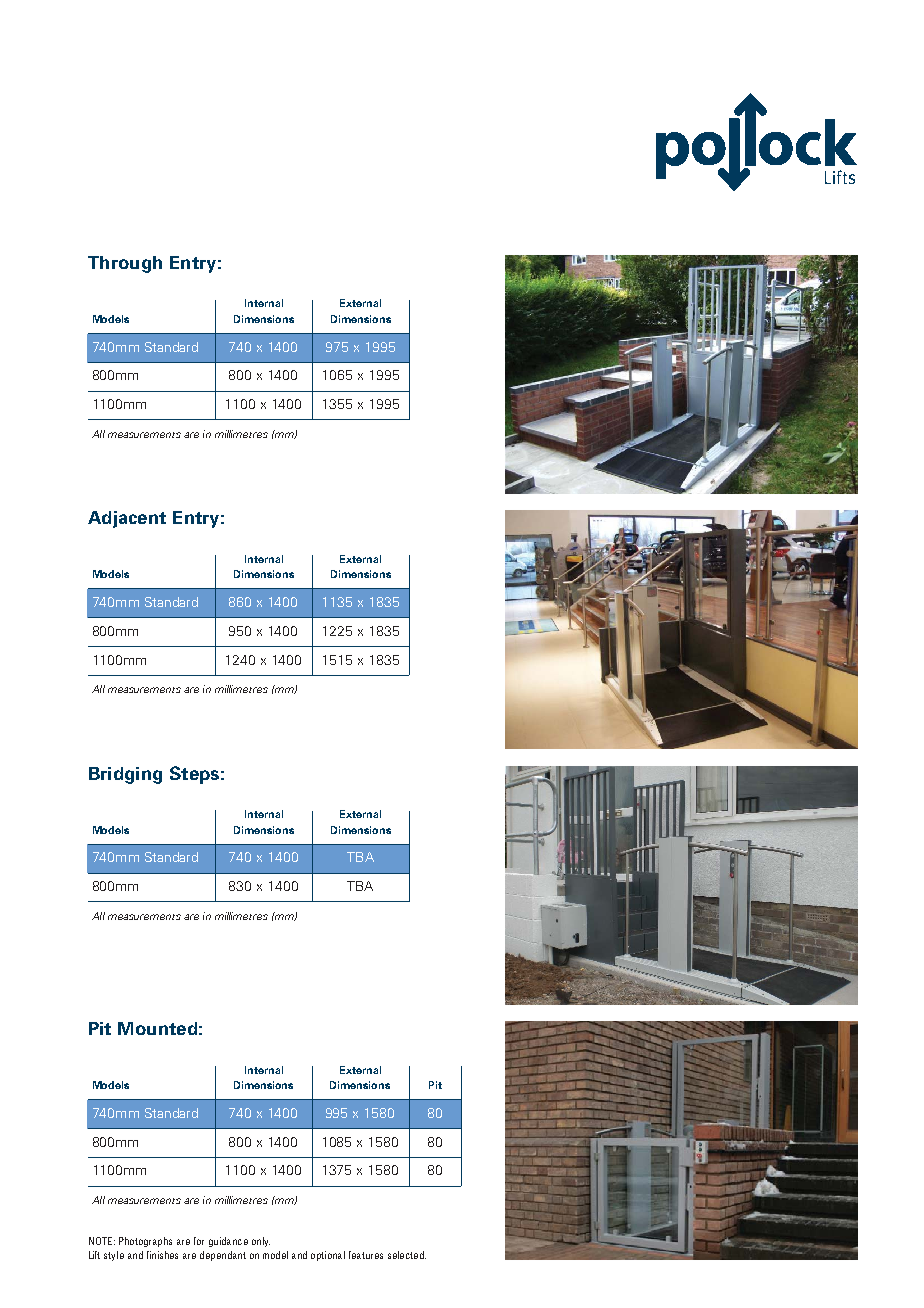 Image resolution: width=924 pixels, height=1308 pixels. What do you see at coordinates (366, 1255) in the screenshot?
I see `features` at bounding box center [366, 1255].
